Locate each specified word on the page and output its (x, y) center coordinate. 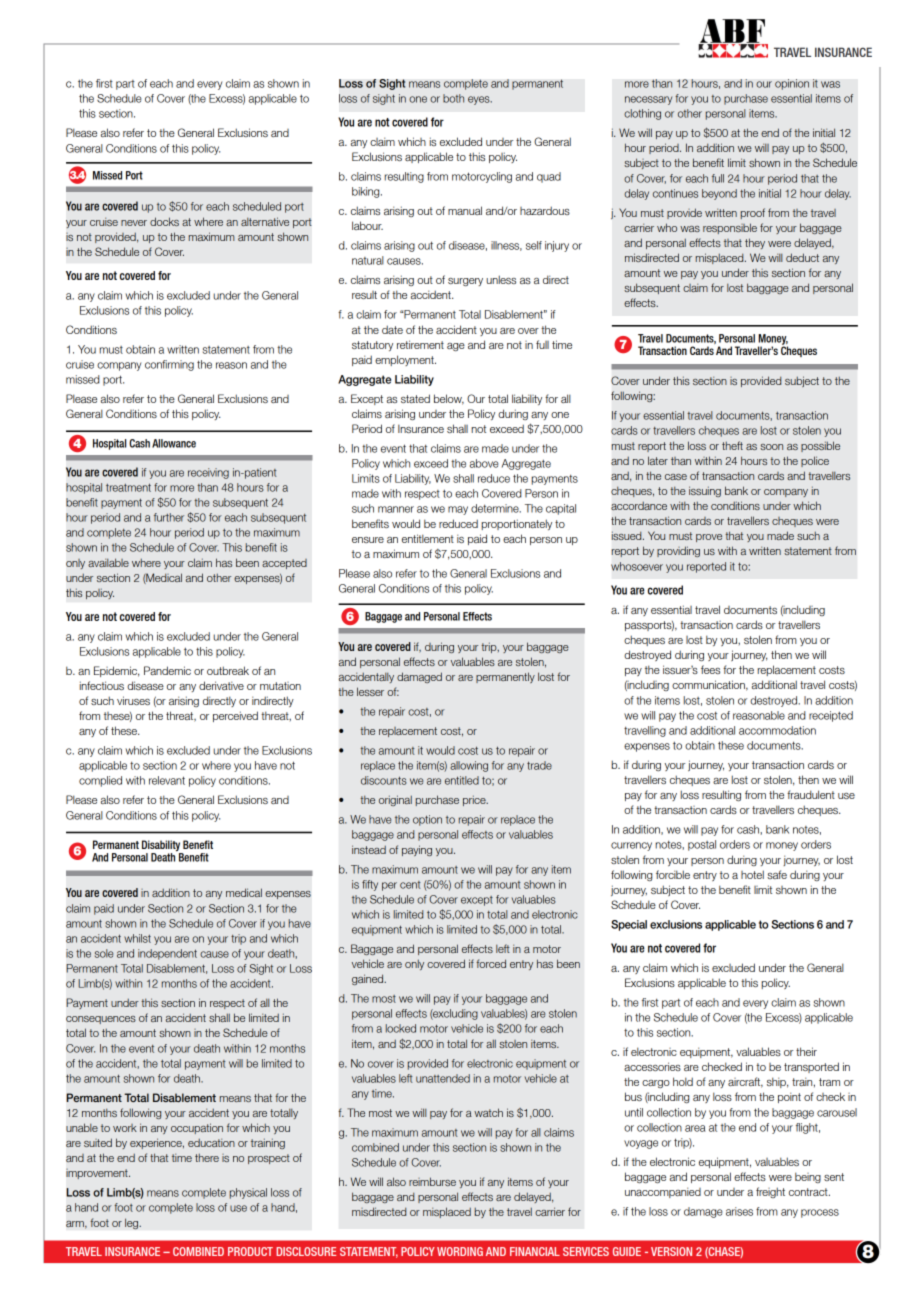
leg (133, 1224)
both (453, 98)
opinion (792, 84)
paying (417, 850)
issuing (705, 491)
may (458, 510)
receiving (208, 473)
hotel (752, 874)
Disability (162, 847)
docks (164, 221)
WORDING (460, 1251)
